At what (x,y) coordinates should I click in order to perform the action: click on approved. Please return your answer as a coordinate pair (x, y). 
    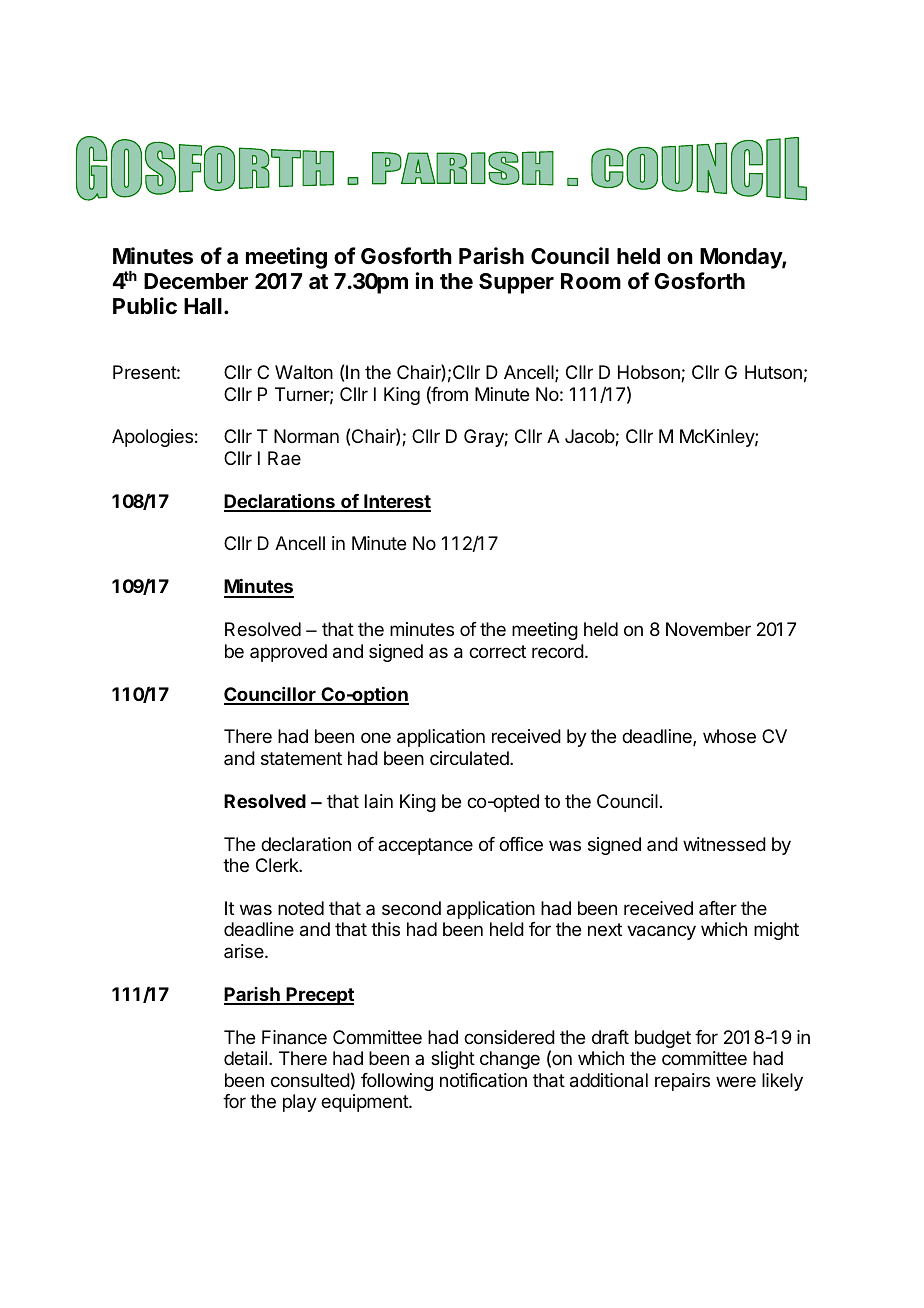
    Looking at the image, I should click on (288, 653).
